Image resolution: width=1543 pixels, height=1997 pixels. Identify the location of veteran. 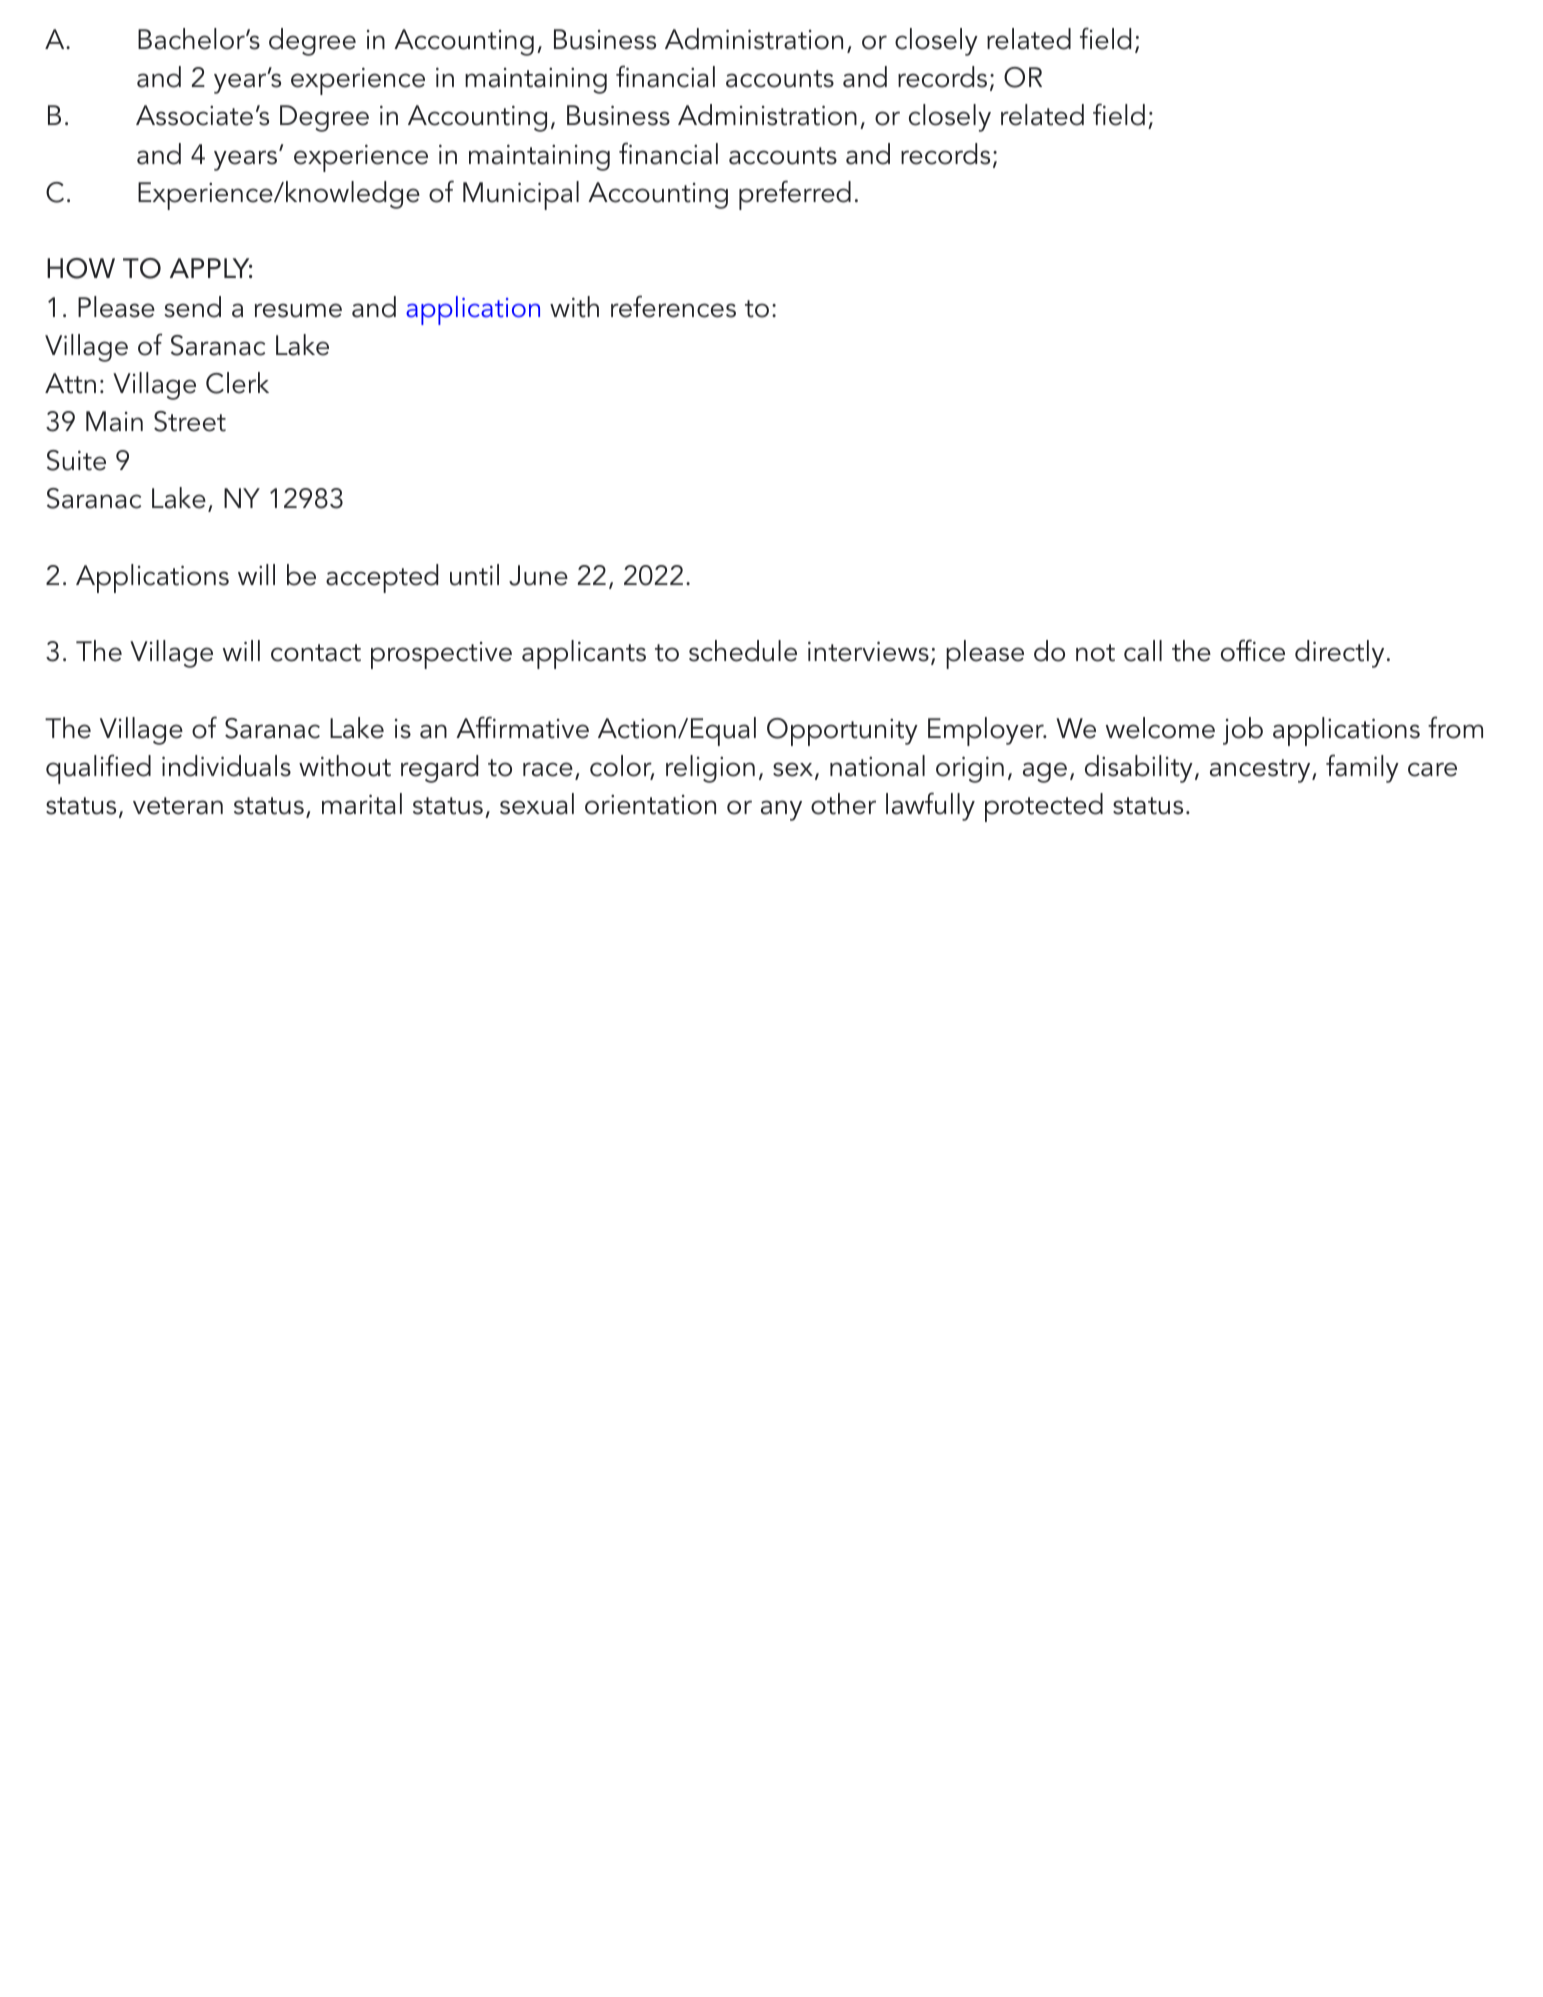
(178, 806).
